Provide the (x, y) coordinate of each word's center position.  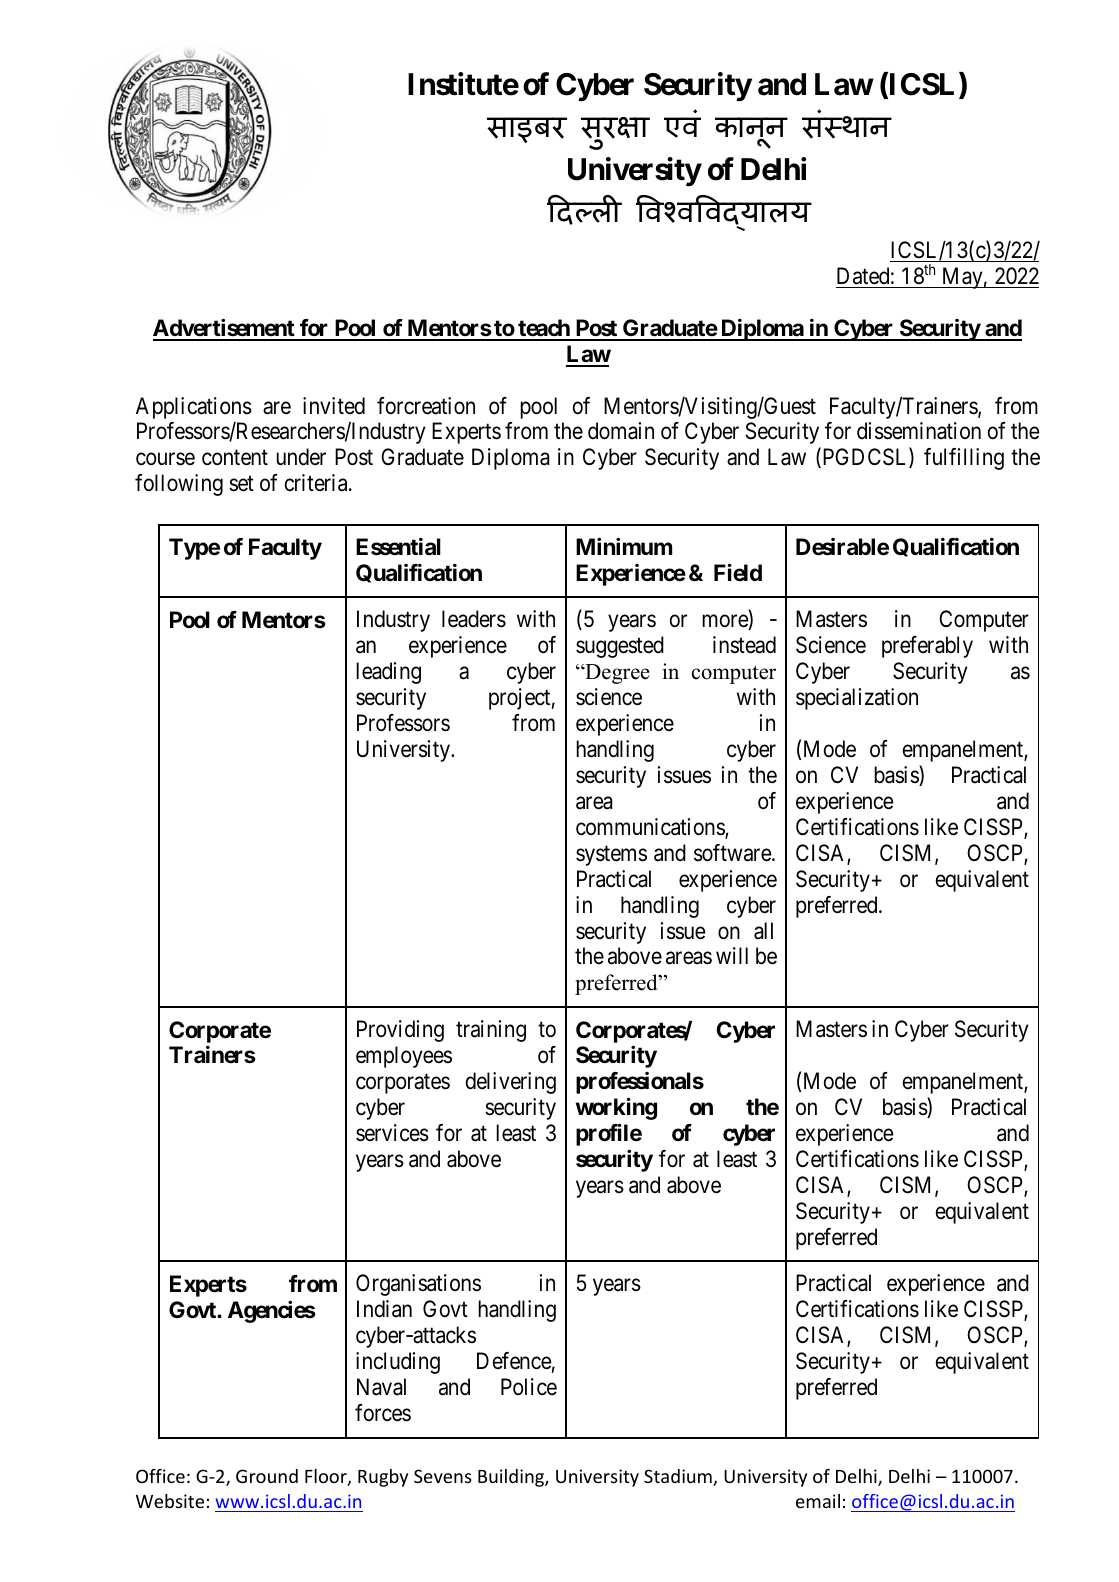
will (732, 955)
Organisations (418, 1285)
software (733, 853)
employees (404, 1057)
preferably (927, 647)
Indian (384, 1309)
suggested (620, 647)
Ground (267, 1476)
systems (611, 856)
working (616, 1109)
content (235, 458)
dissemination (919, 431)
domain (621, 431)
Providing (400, 1031)
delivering (511, 1083)
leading (388, 673)
